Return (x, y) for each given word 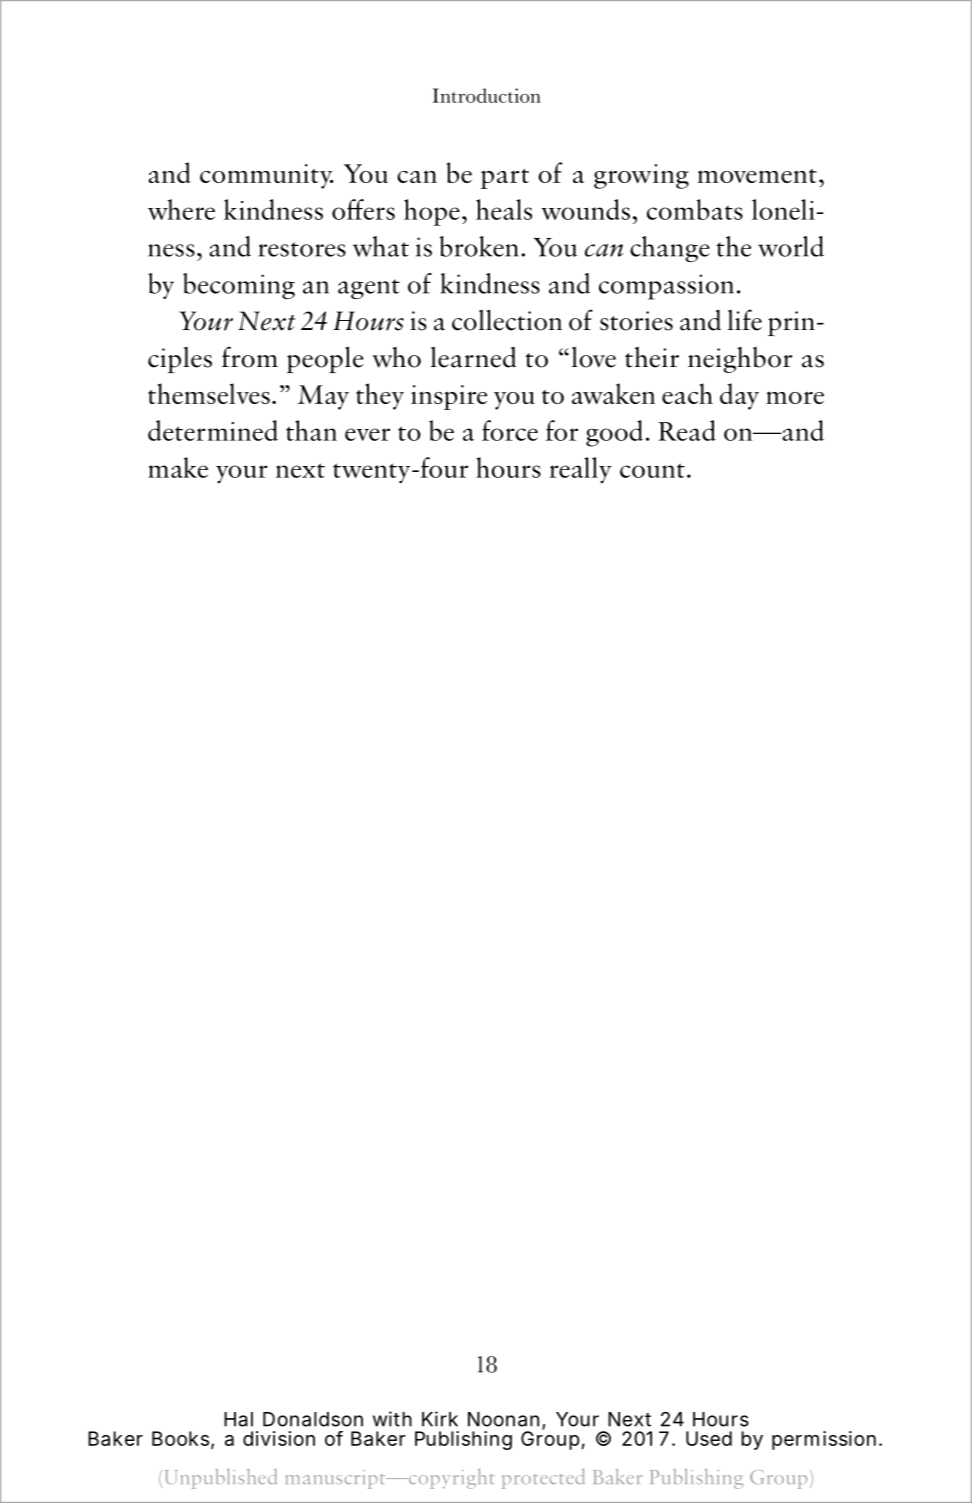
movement (757, 176)
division (279, 1438)
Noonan (503, 1419)
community (267, 176)
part (505, 179)
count (652, 470)
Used (709, 1438)
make (178, 467)
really (580, 470)
